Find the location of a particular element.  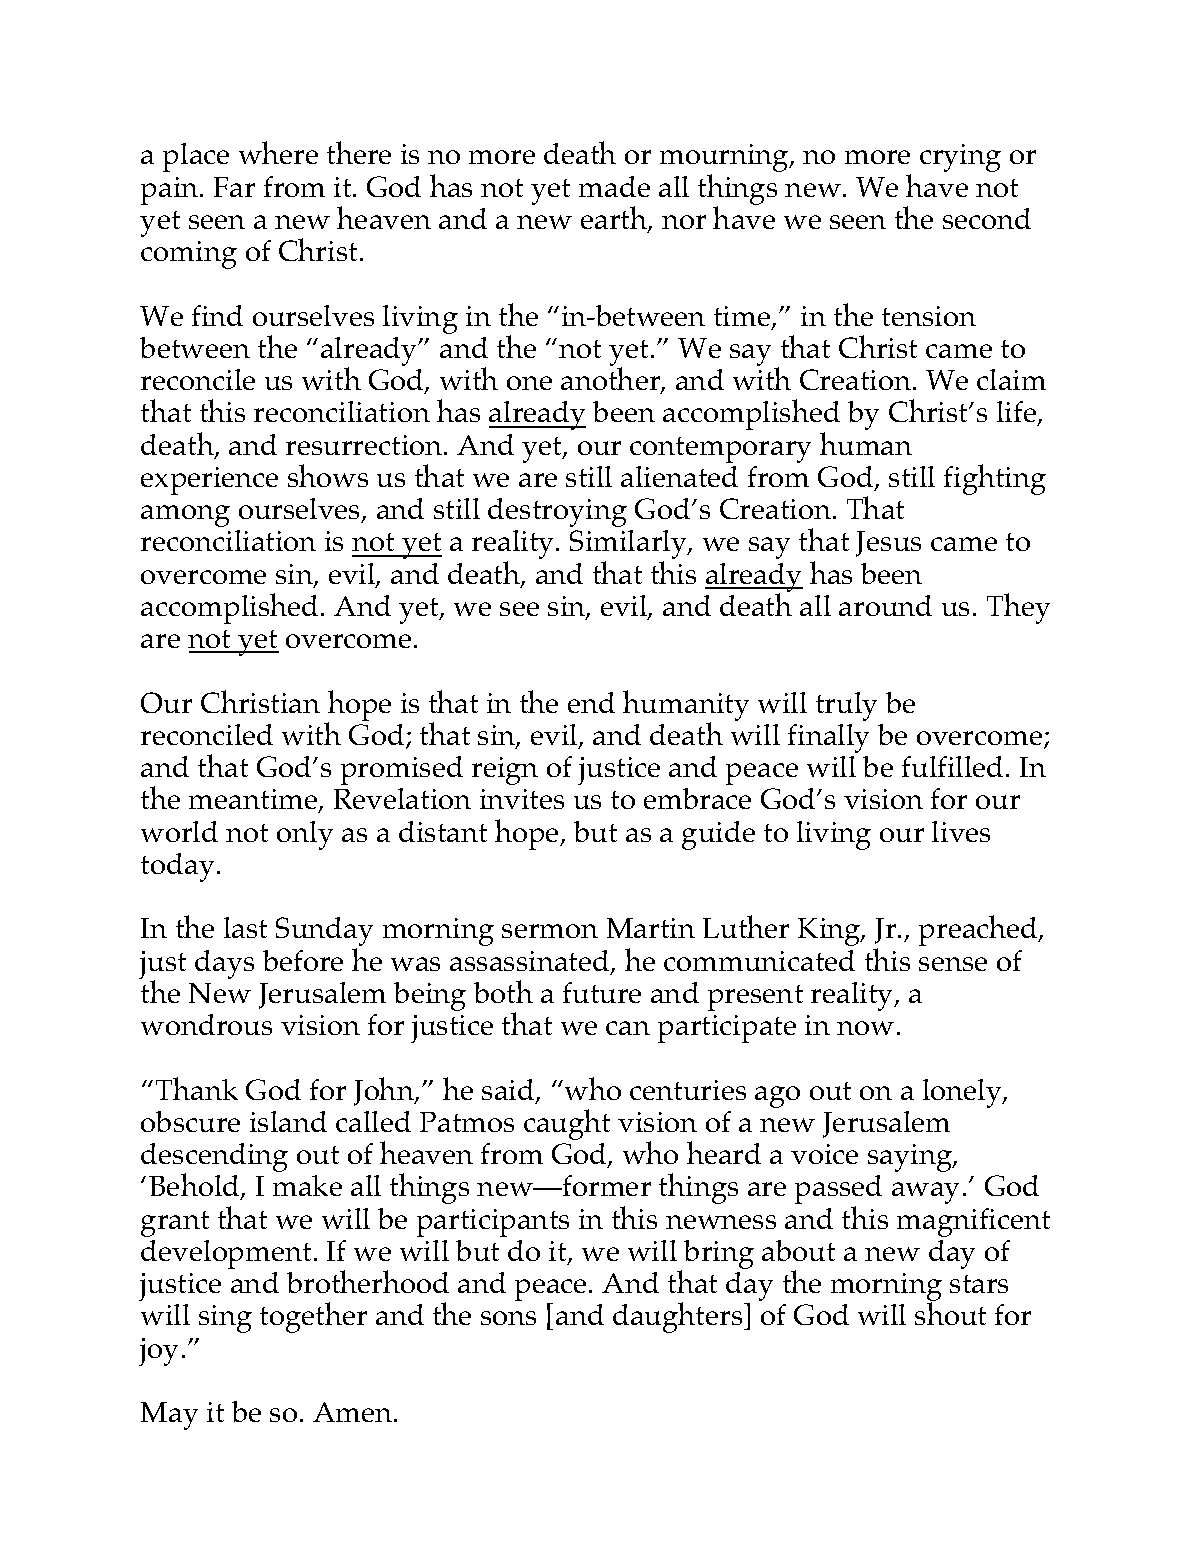

fulfilled is located at coordinates (952, 766).
